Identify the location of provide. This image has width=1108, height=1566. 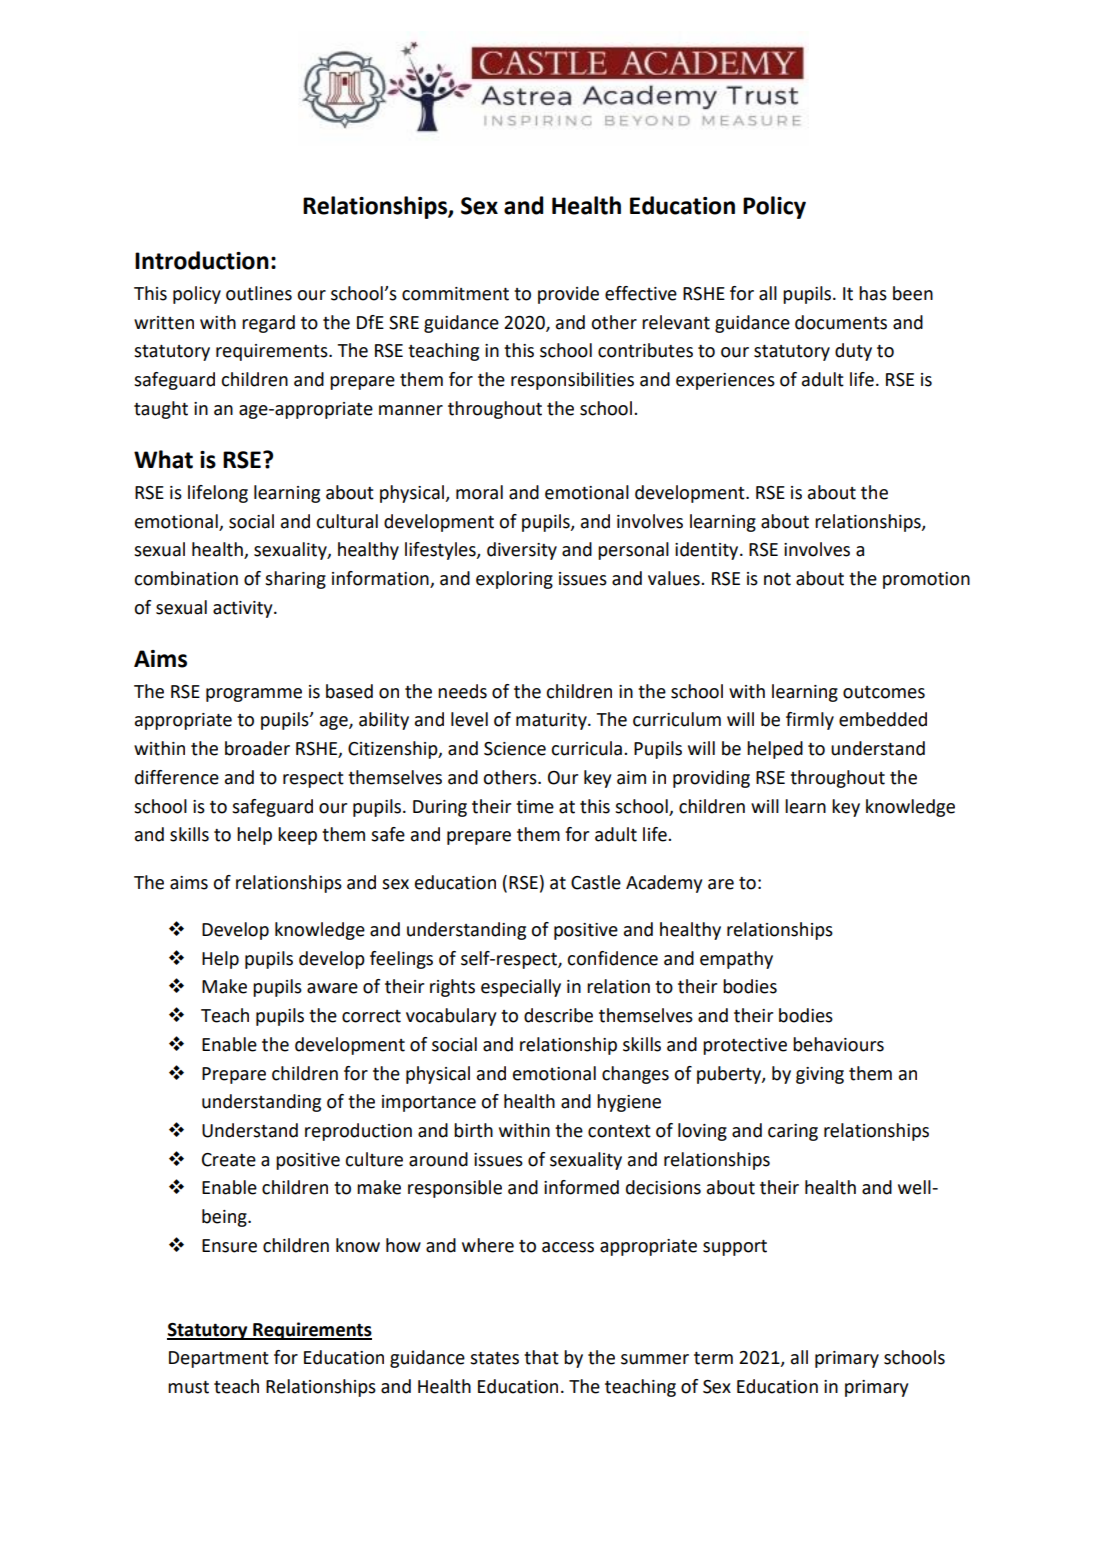
(568, 295).
